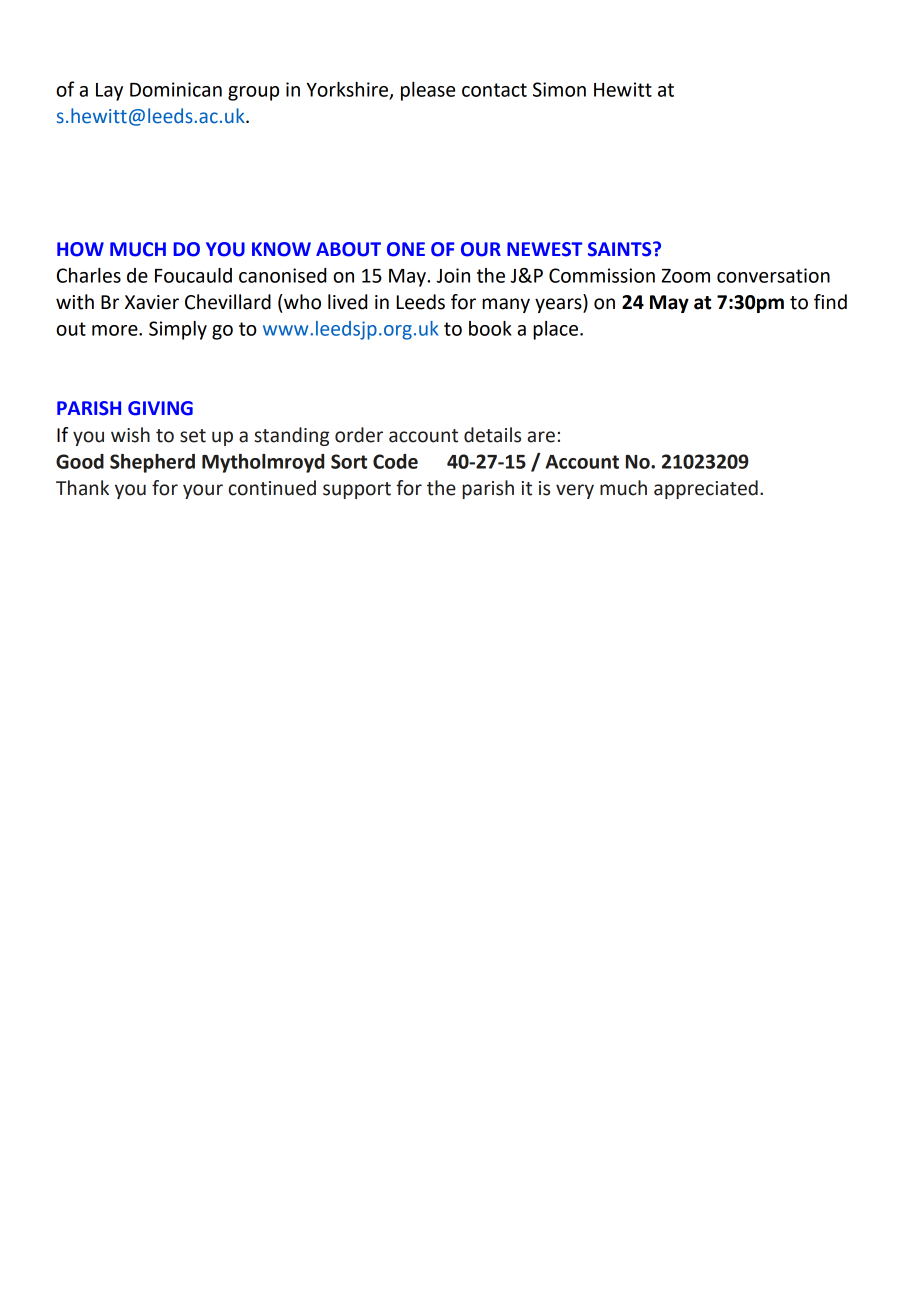  What do you see at coordinates (428, 91) in the image?
I see `please` at bounding box center [428, 91].
